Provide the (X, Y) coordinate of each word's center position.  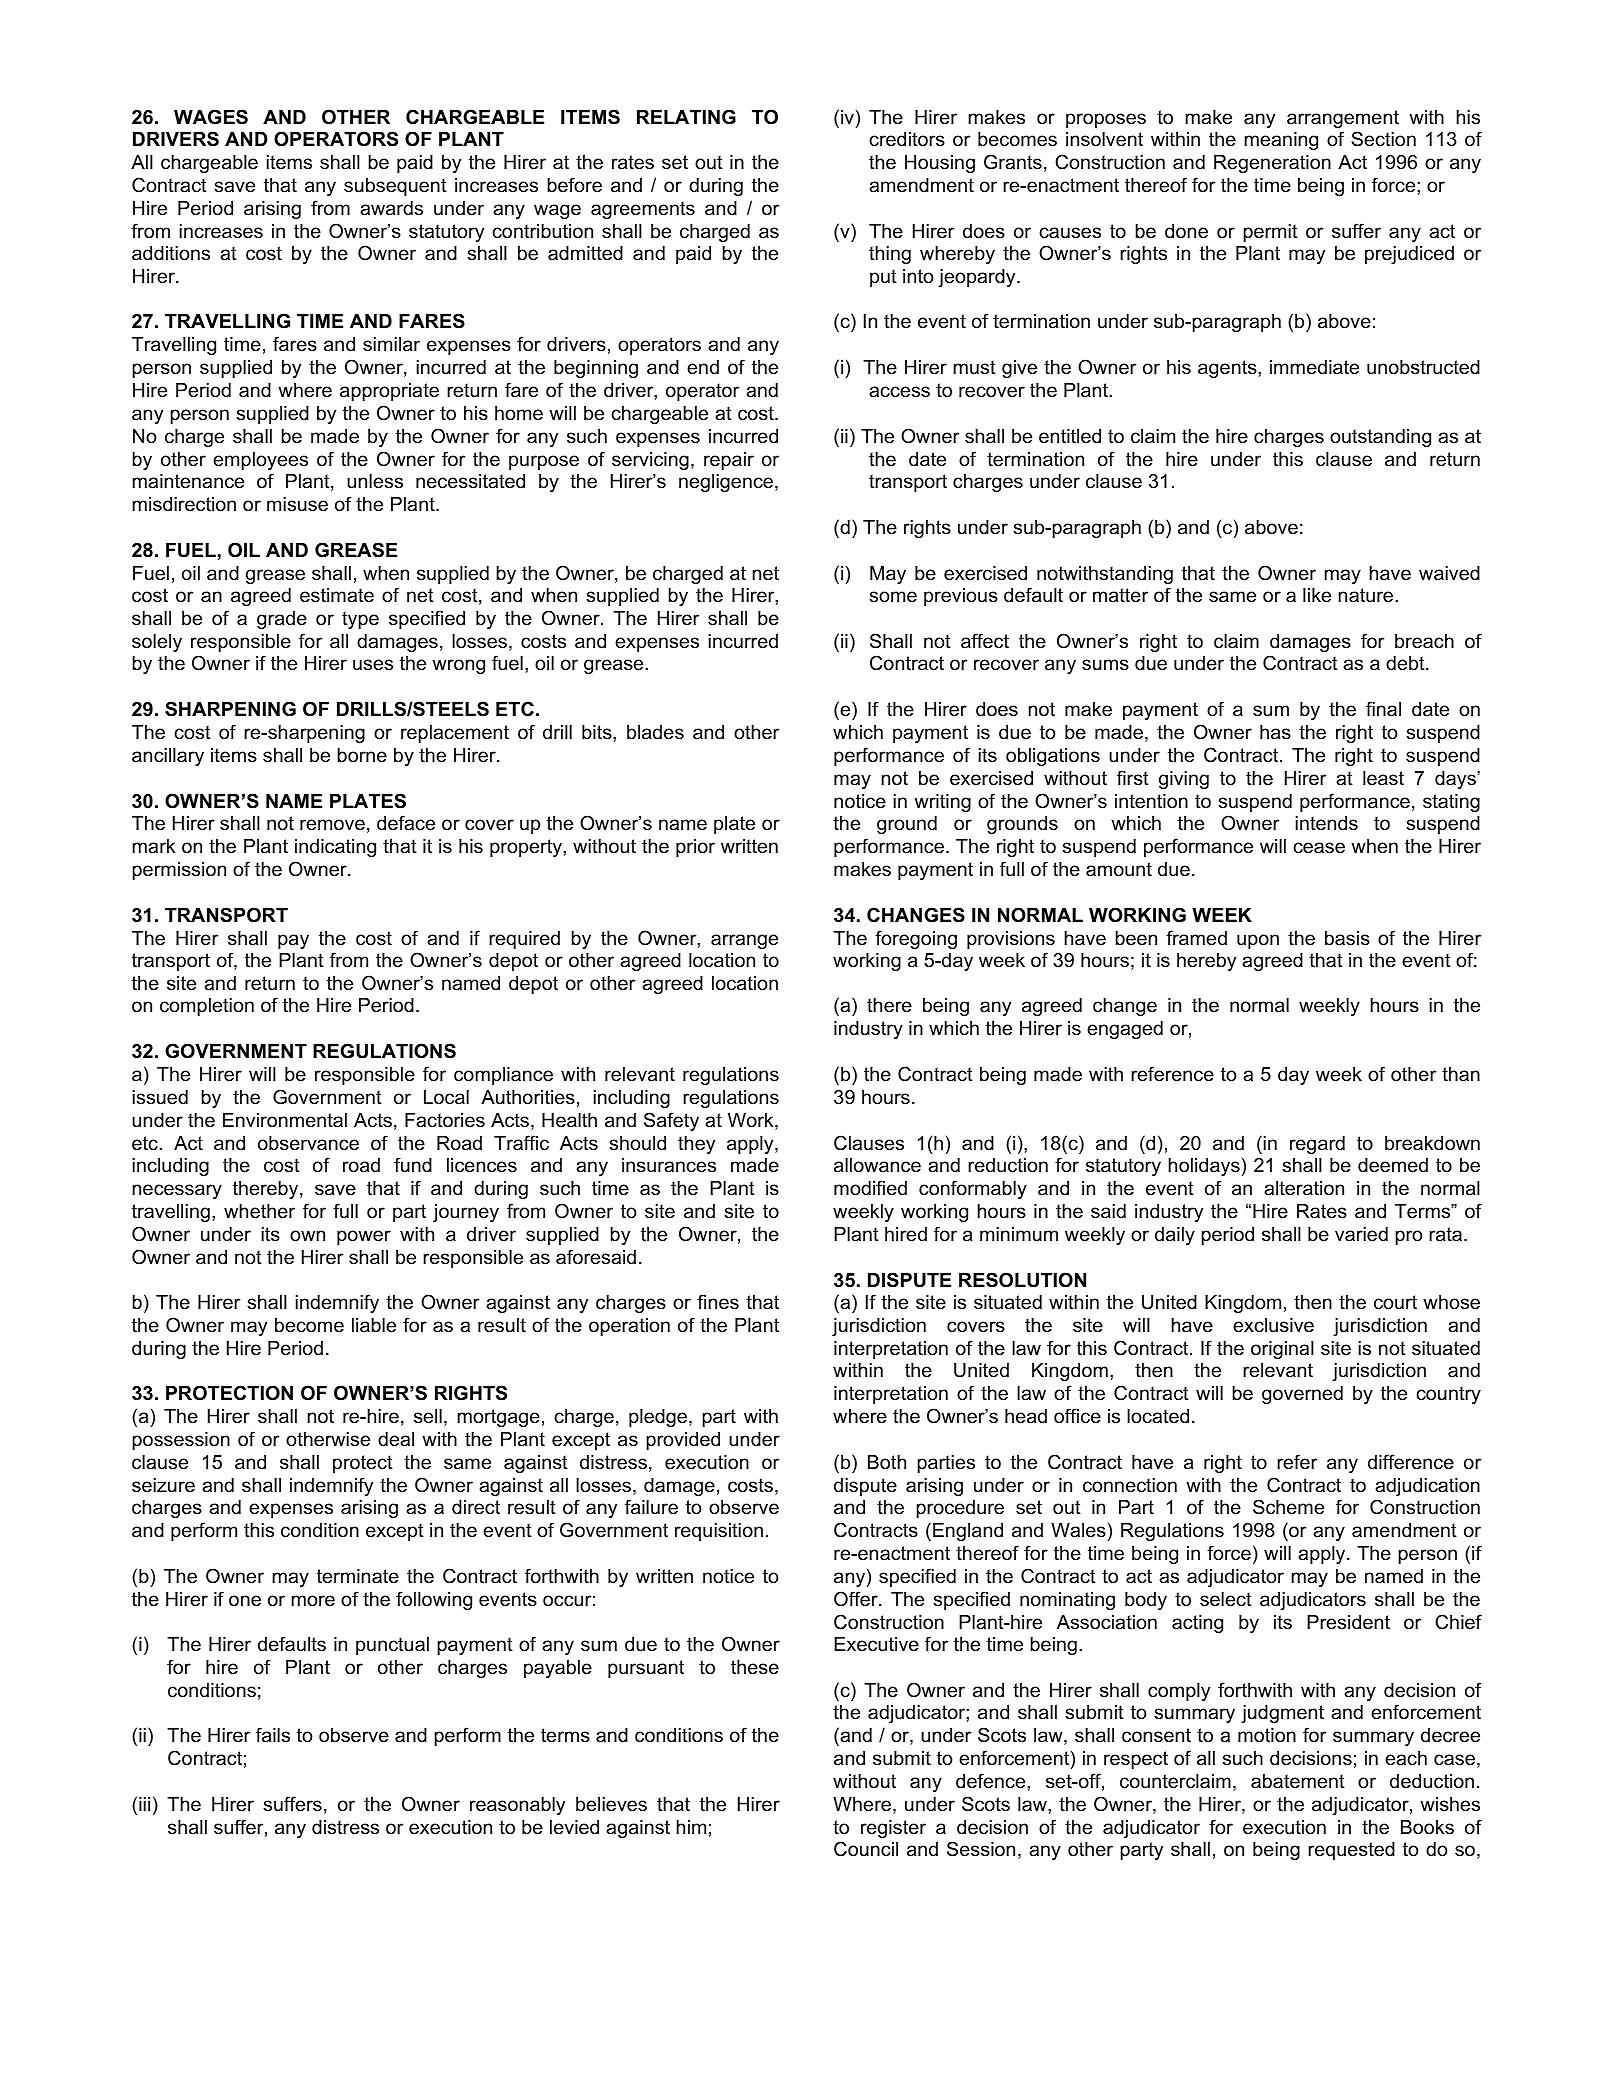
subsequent (395, 187)
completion (207, 1007)
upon (1258, 941)
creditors (907, 139)
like (1317, 595)
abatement (1298, 1781)
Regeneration (1272, 164)
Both (887, 1462)
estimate (337, 595)
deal (396, 1439)
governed (1302, 1395)
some (893, 597)
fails (273, 1735)
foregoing (916, 939)
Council (866, 1849)
